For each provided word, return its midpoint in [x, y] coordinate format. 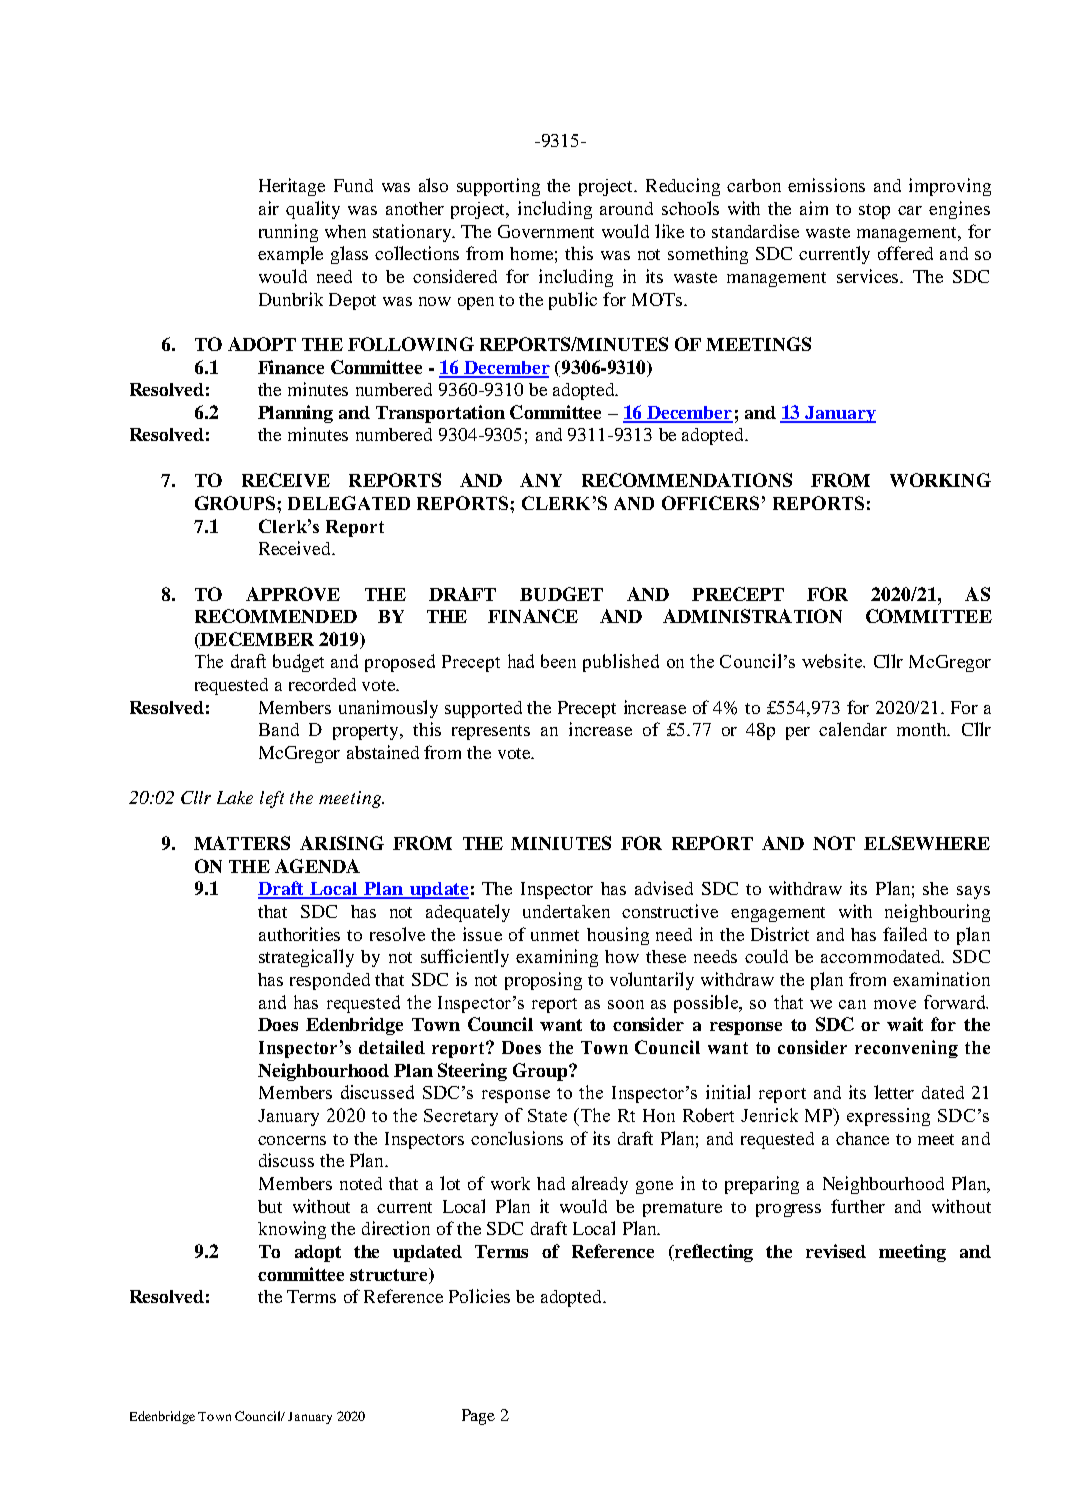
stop [874, 211]
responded [330, 981]
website [833, 661]
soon [626, 1004]
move [895, 1004]
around [626, 208]
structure [390, 1276]
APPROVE [293, 594]
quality [313, 210]
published [621, 663]
